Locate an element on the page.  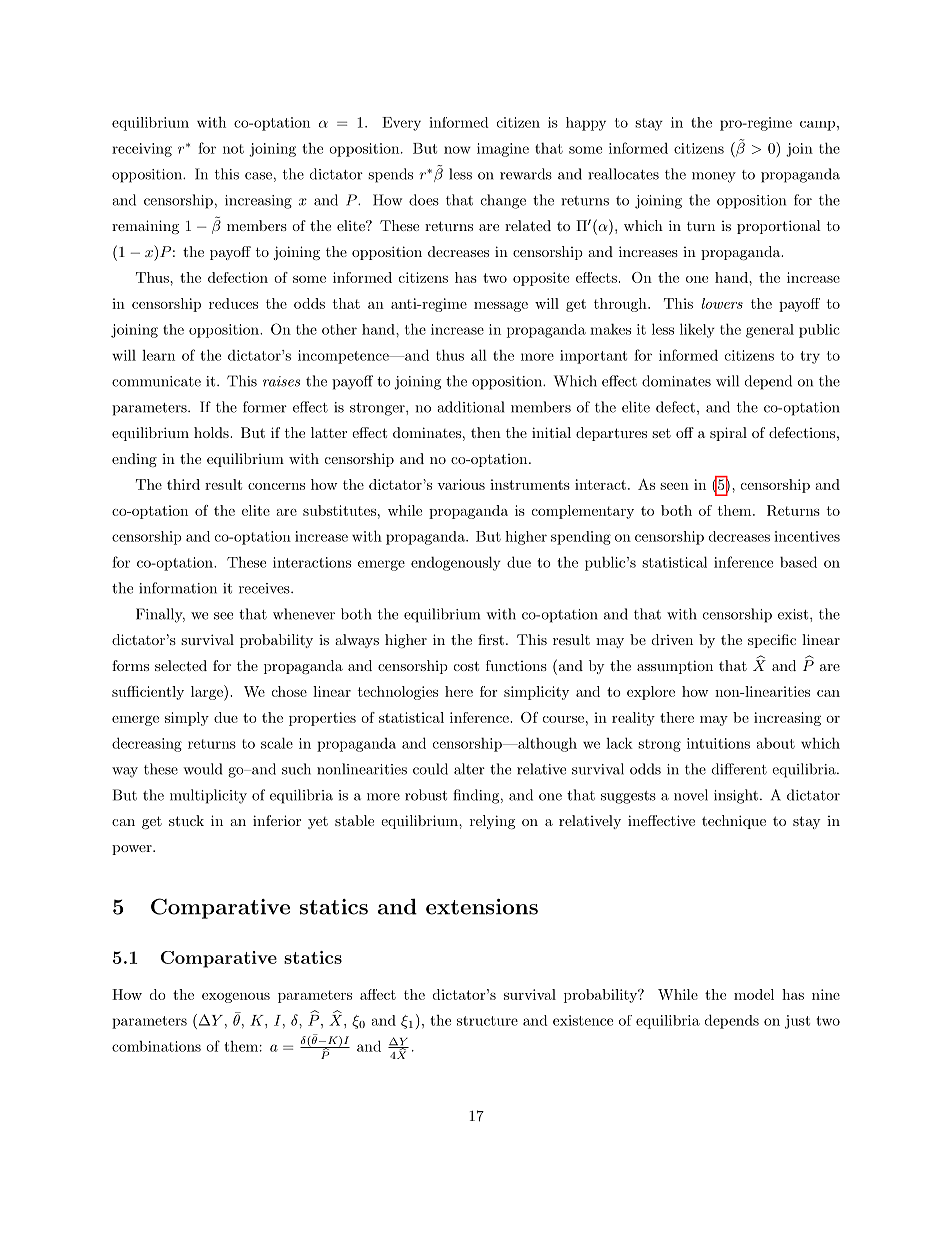
not is located at coordinates (233, 149).
